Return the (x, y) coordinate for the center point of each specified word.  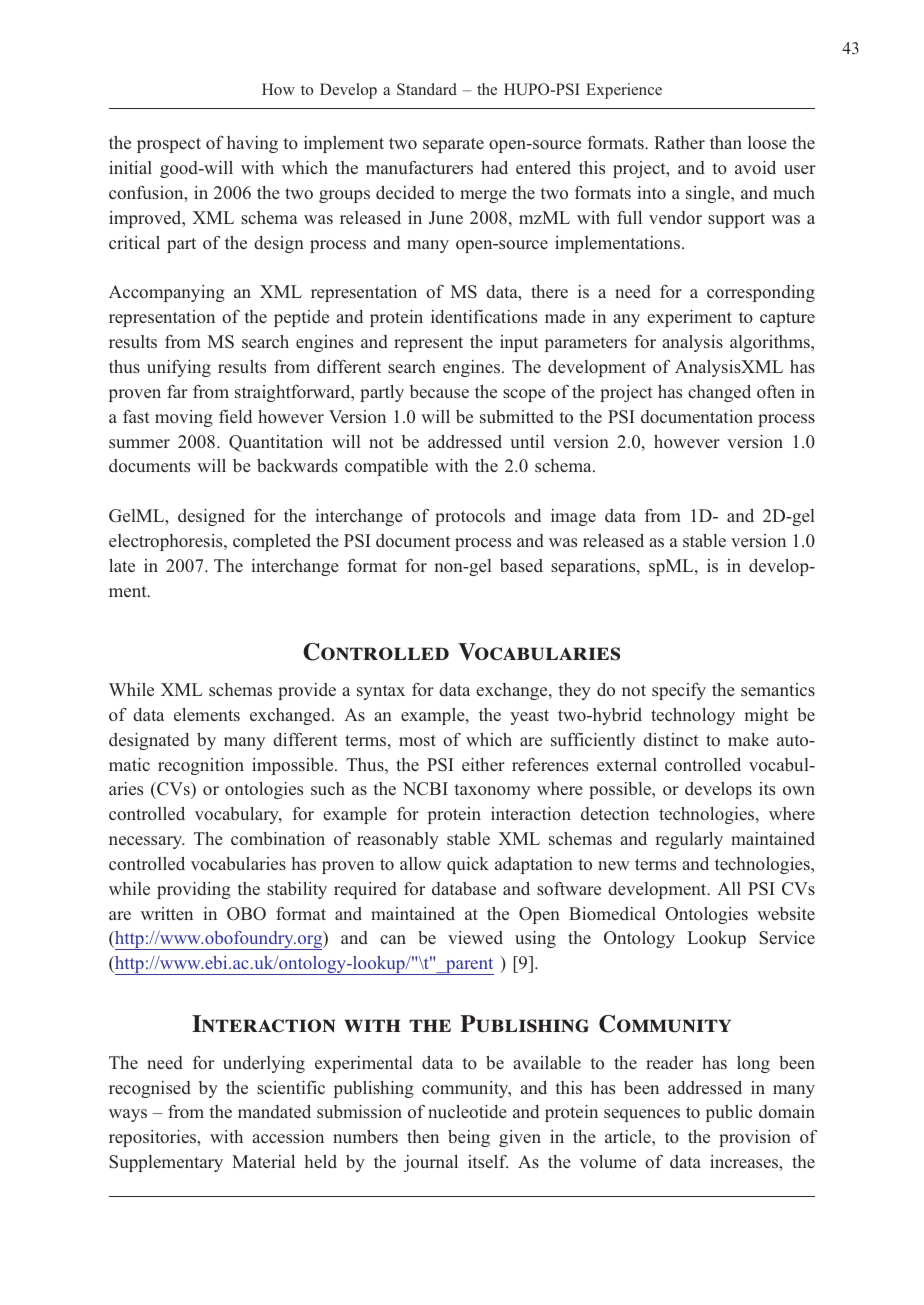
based (521, 565)
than (726, 142)
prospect (169, 145)
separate (453, 145)
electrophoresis (167, 542)
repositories (154, 1138)
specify (679, 691)
